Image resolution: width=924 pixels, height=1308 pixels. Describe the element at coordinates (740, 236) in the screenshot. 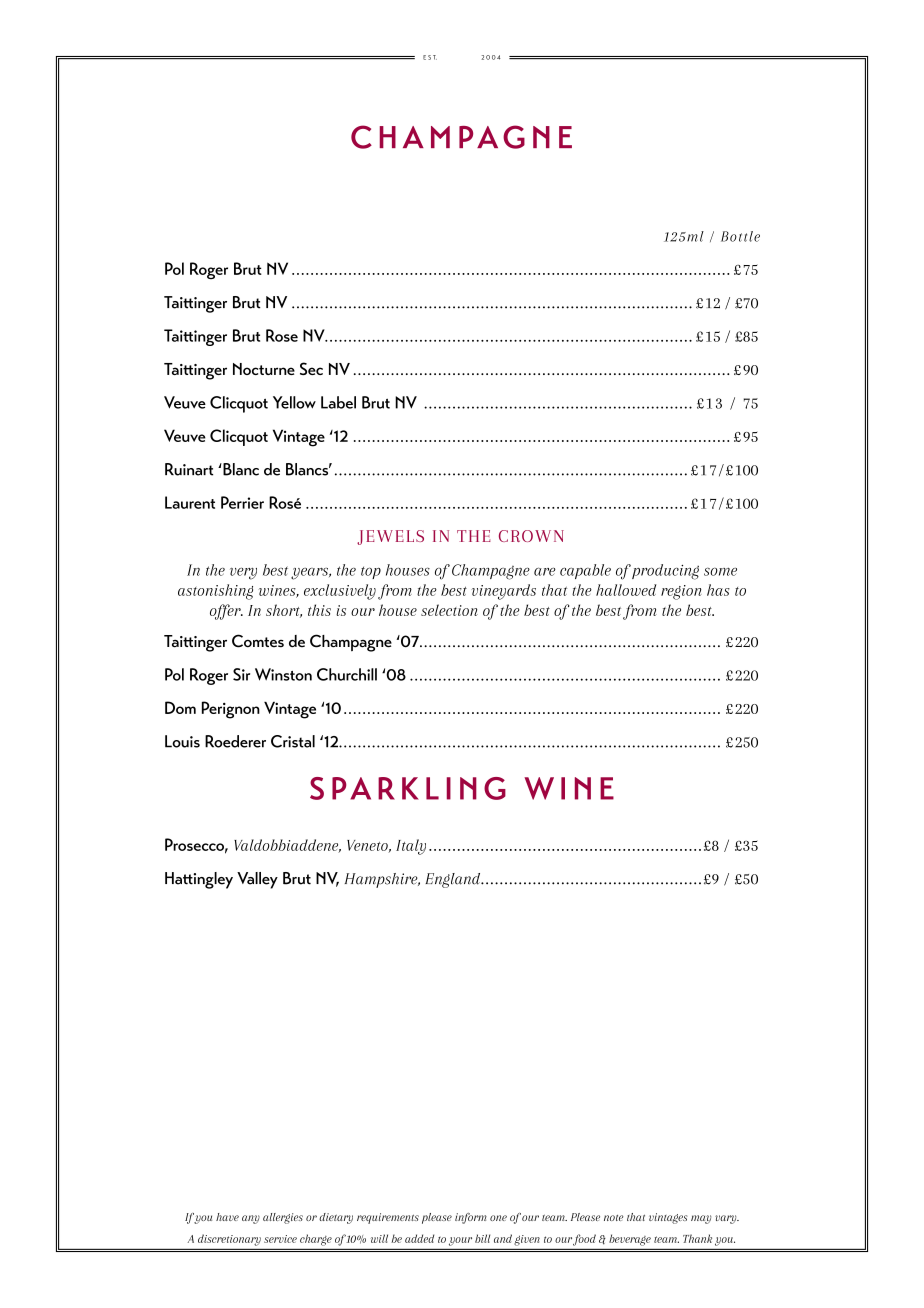

I see `Bottle` at that location.
